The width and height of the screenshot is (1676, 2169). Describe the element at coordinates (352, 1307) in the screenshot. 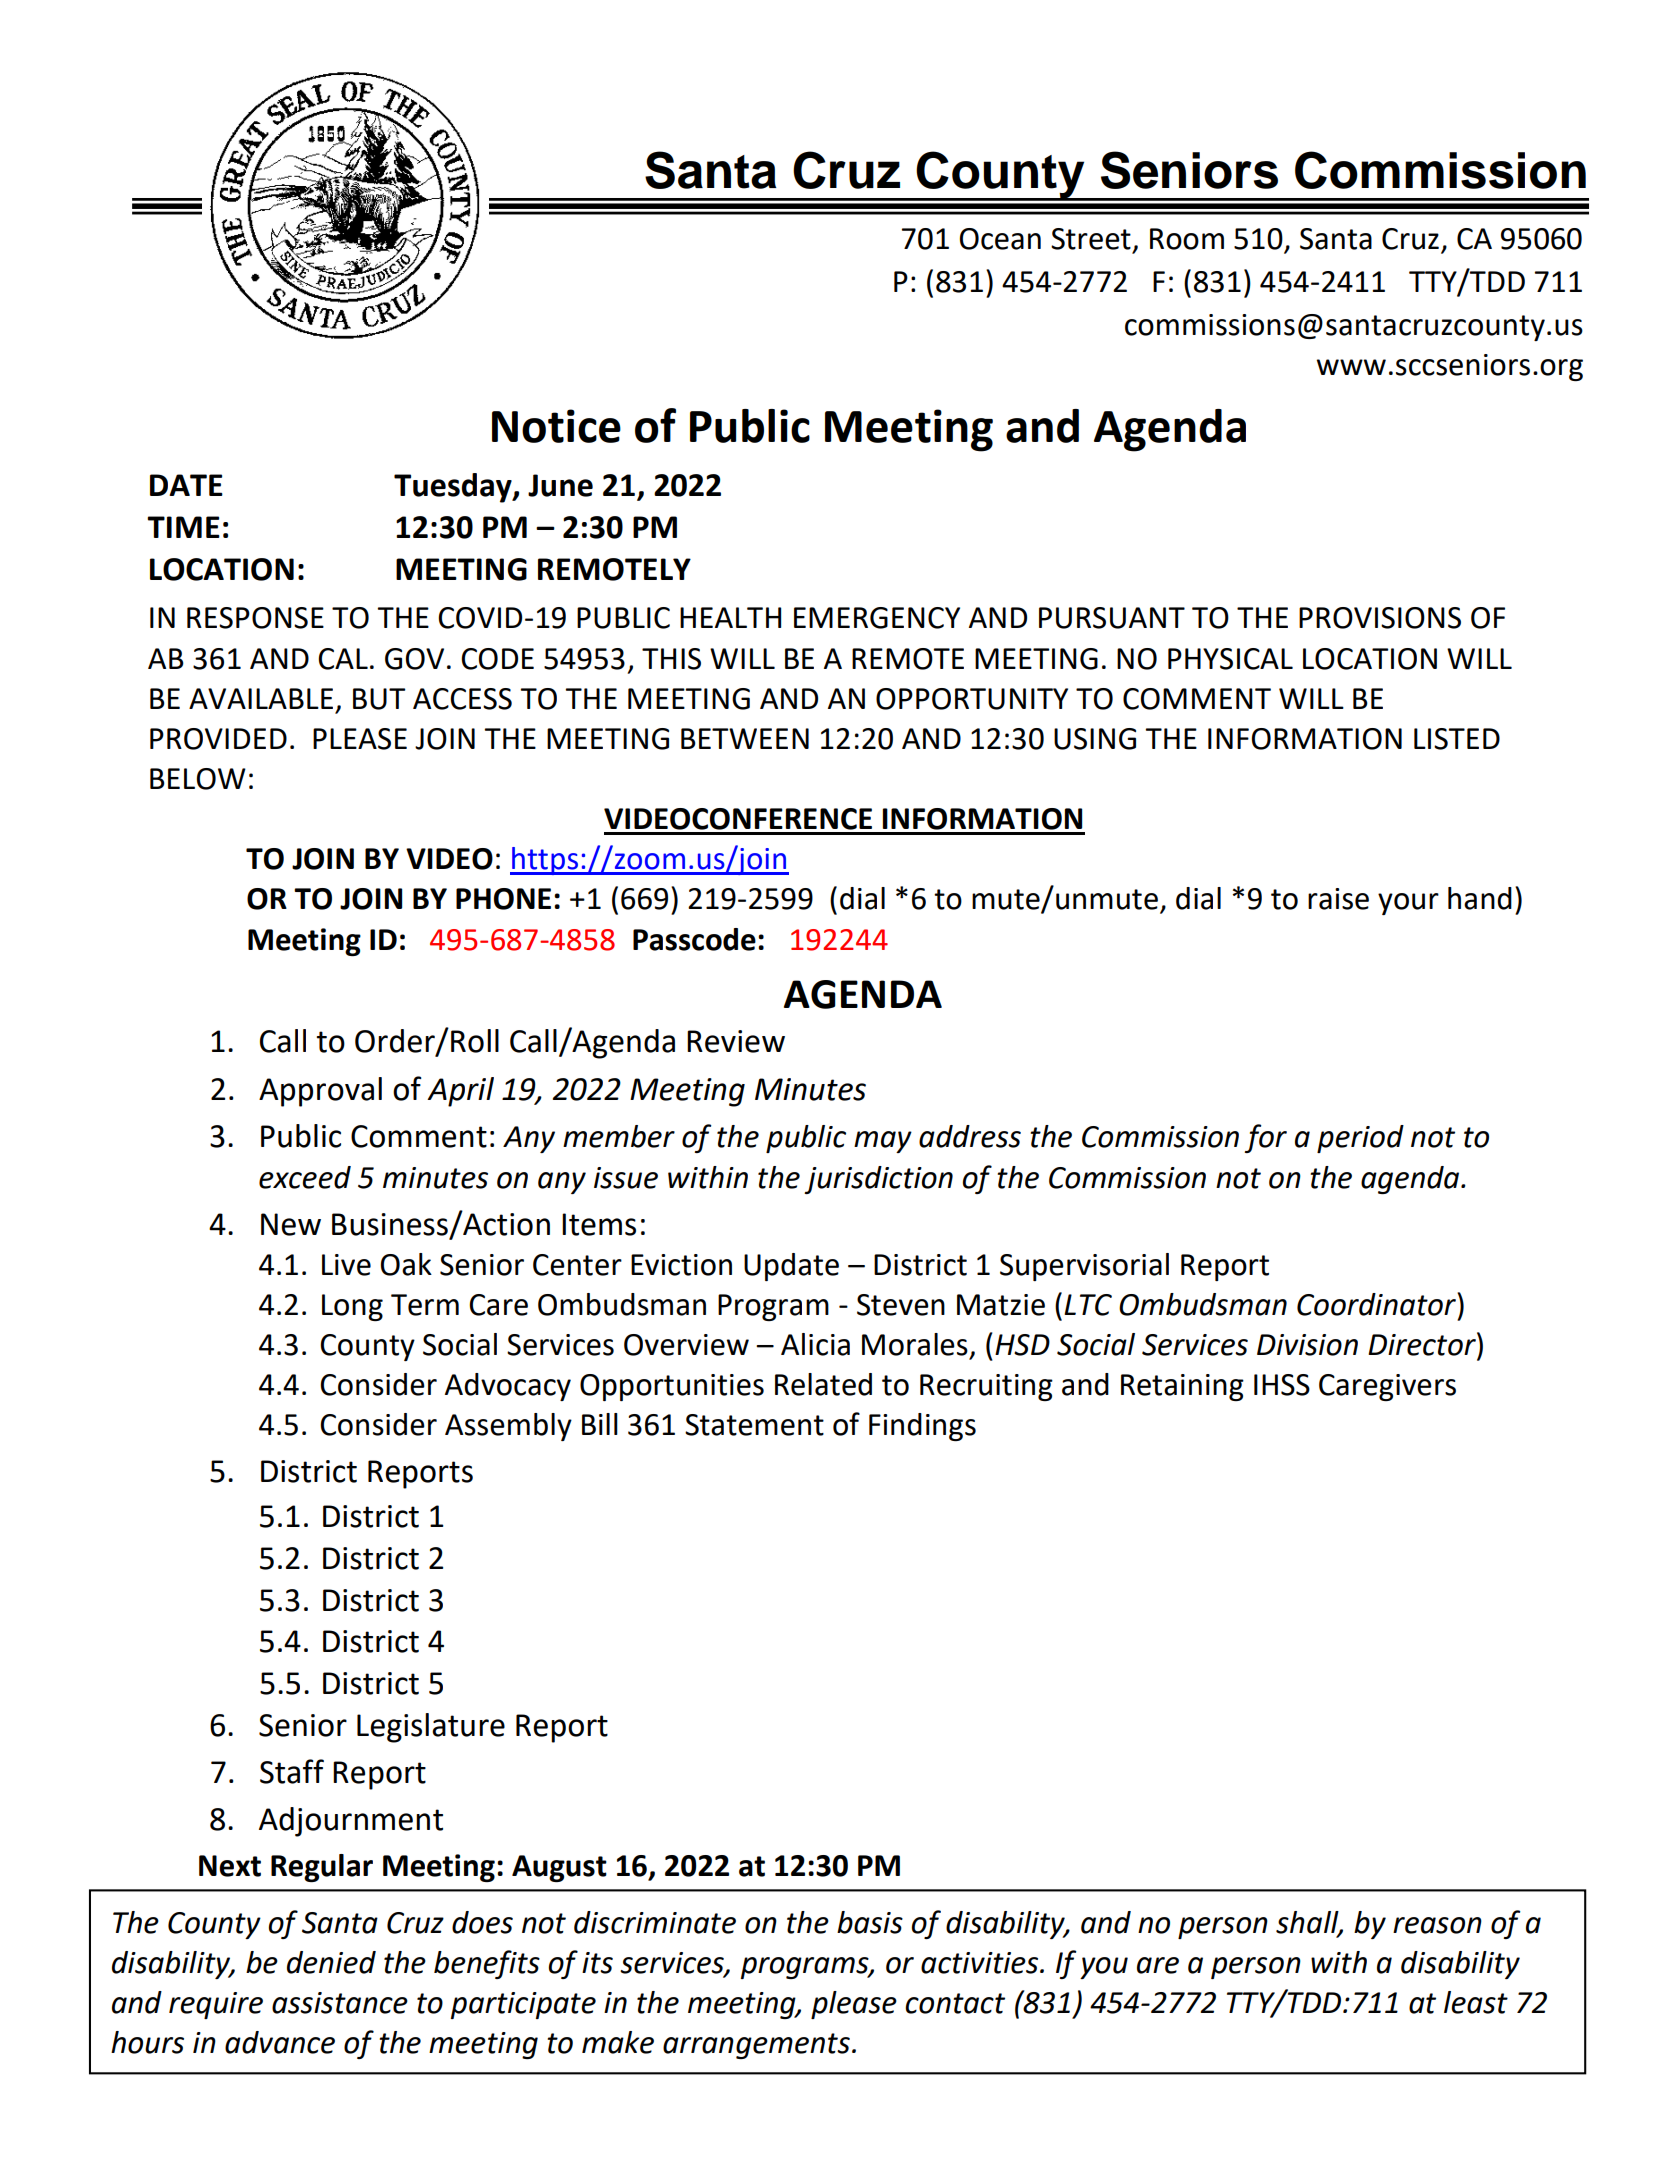

I see `Long` at that location.
